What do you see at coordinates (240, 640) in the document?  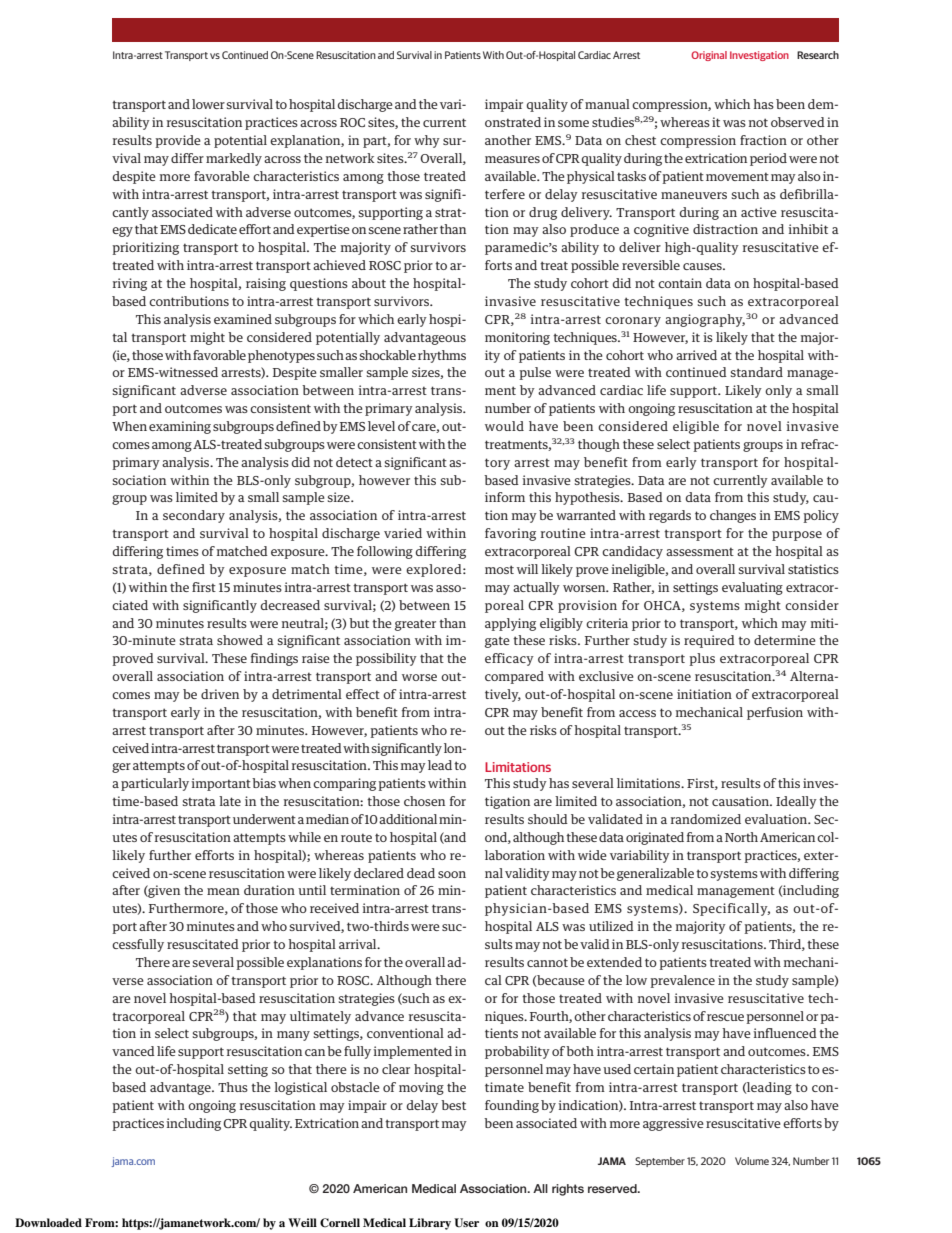 I see `showed` at bounding box center [240, 640].
